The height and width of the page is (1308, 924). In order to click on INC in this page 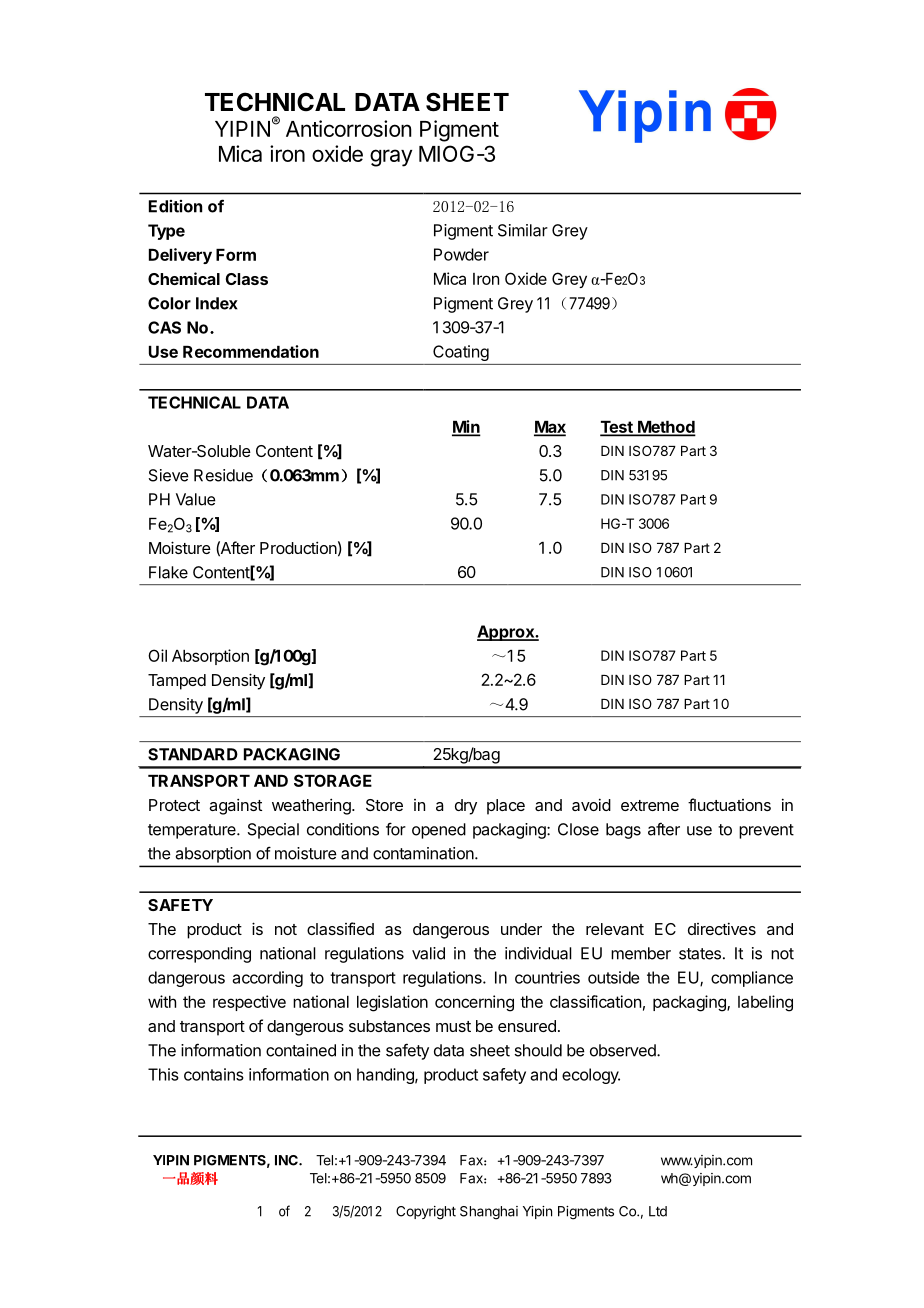, I will do `click(287, 1160)`.
